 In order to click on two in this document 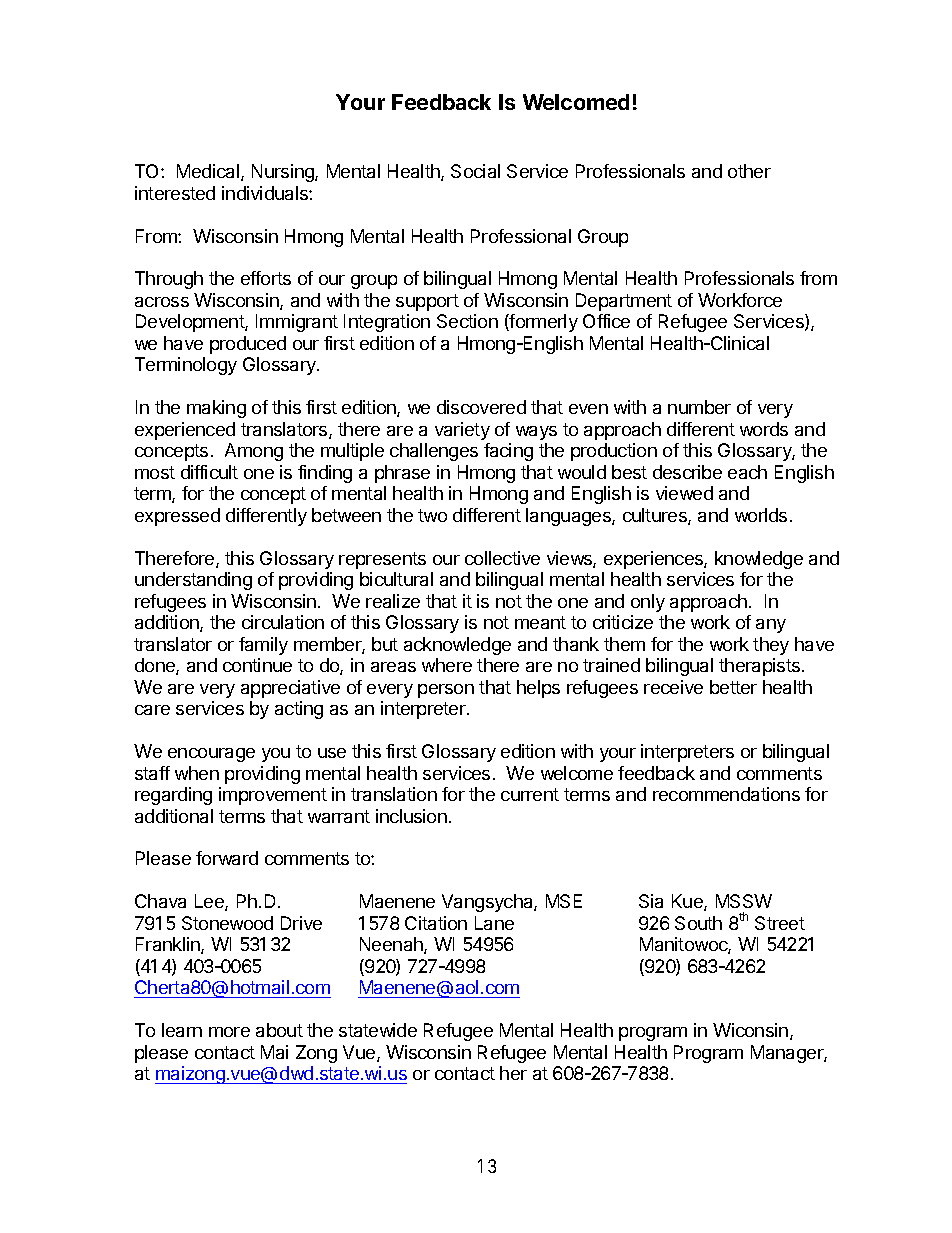, I will do `click(432, 515)`.
